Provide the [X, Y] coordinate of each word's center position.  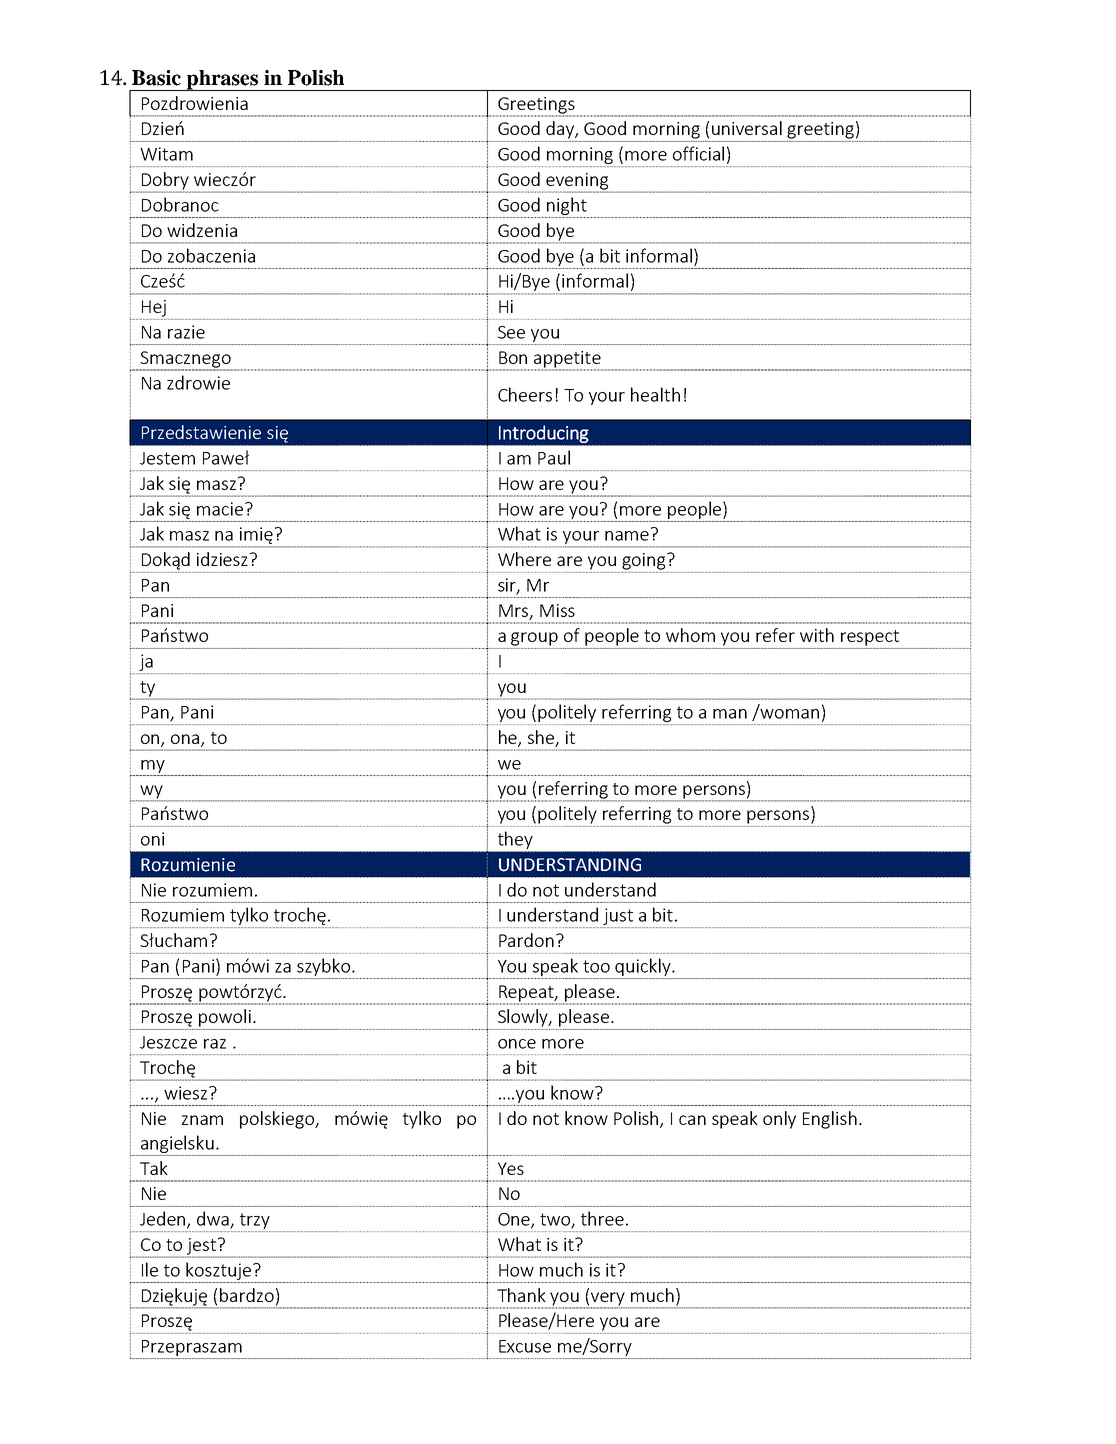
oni [152, 839]
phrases [222, 80]
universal [747, 128]
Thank [521, 1295]
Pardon [526, 940]
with [817, 635]
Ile [150, 1269]
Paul [554, 457]
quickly [643, 968]
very [608, 1300]
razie [186, 332]
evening [577, 182]
